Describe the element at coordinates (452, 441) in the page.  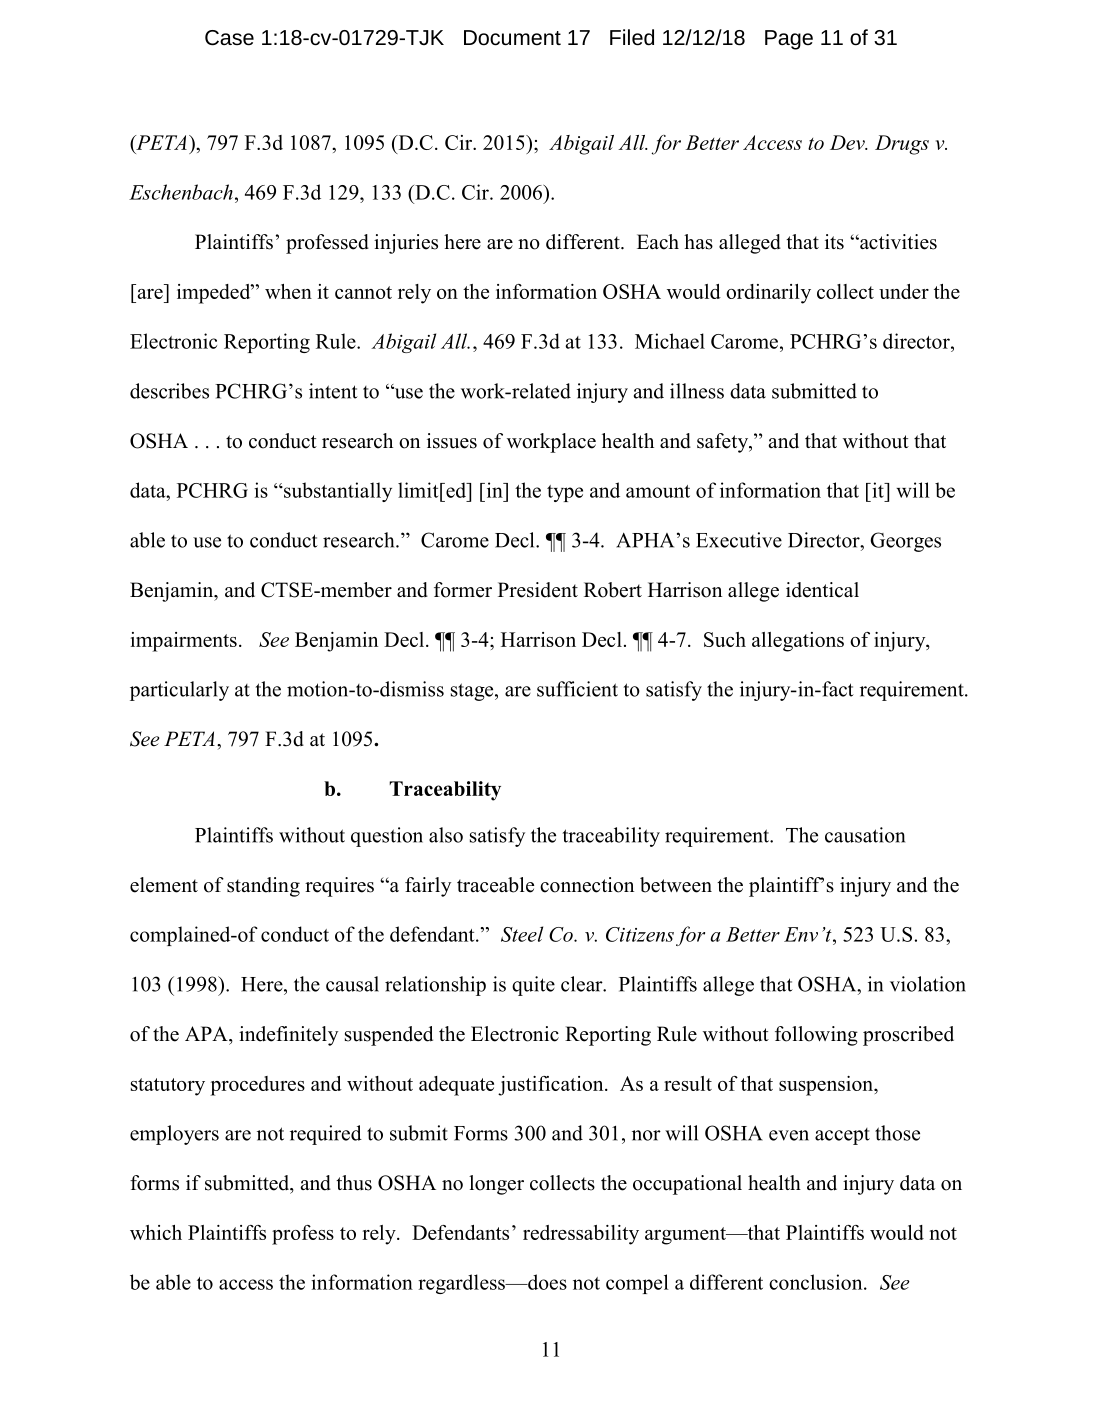
I see `issues` at that location.
